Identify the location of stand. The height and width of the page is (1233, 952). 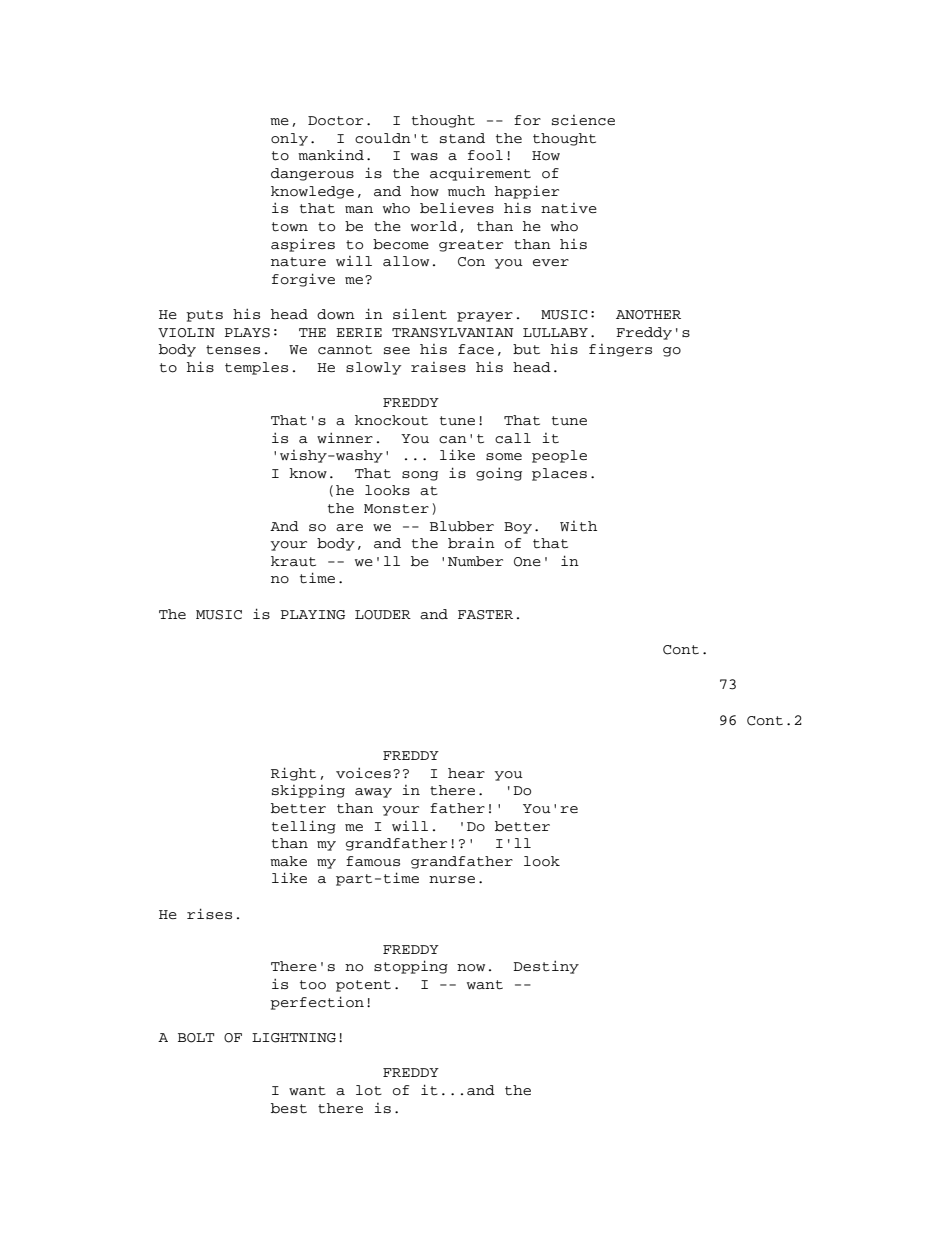
(462, 138).
